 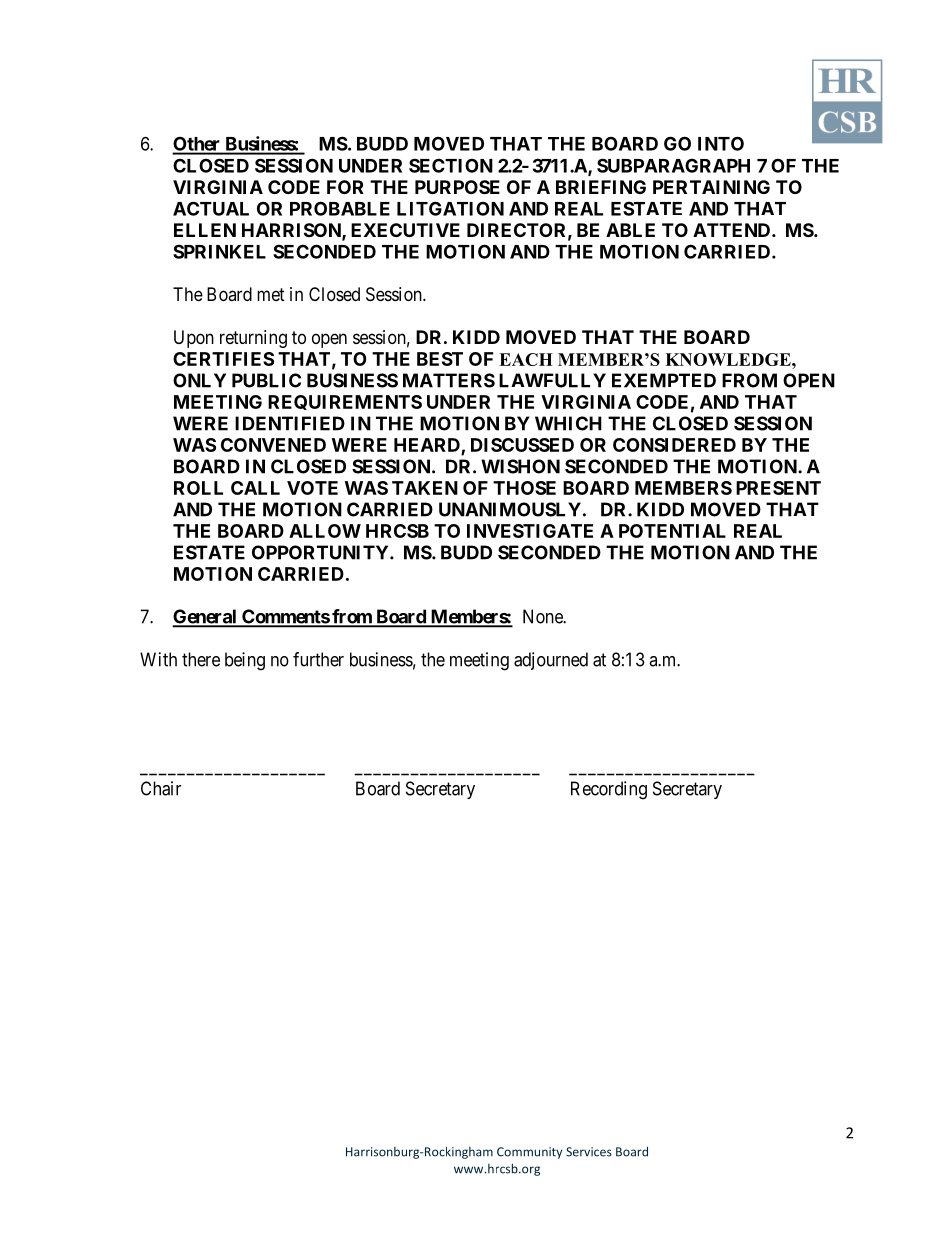 I want to click on Chair, so click(x=161, y=788).
